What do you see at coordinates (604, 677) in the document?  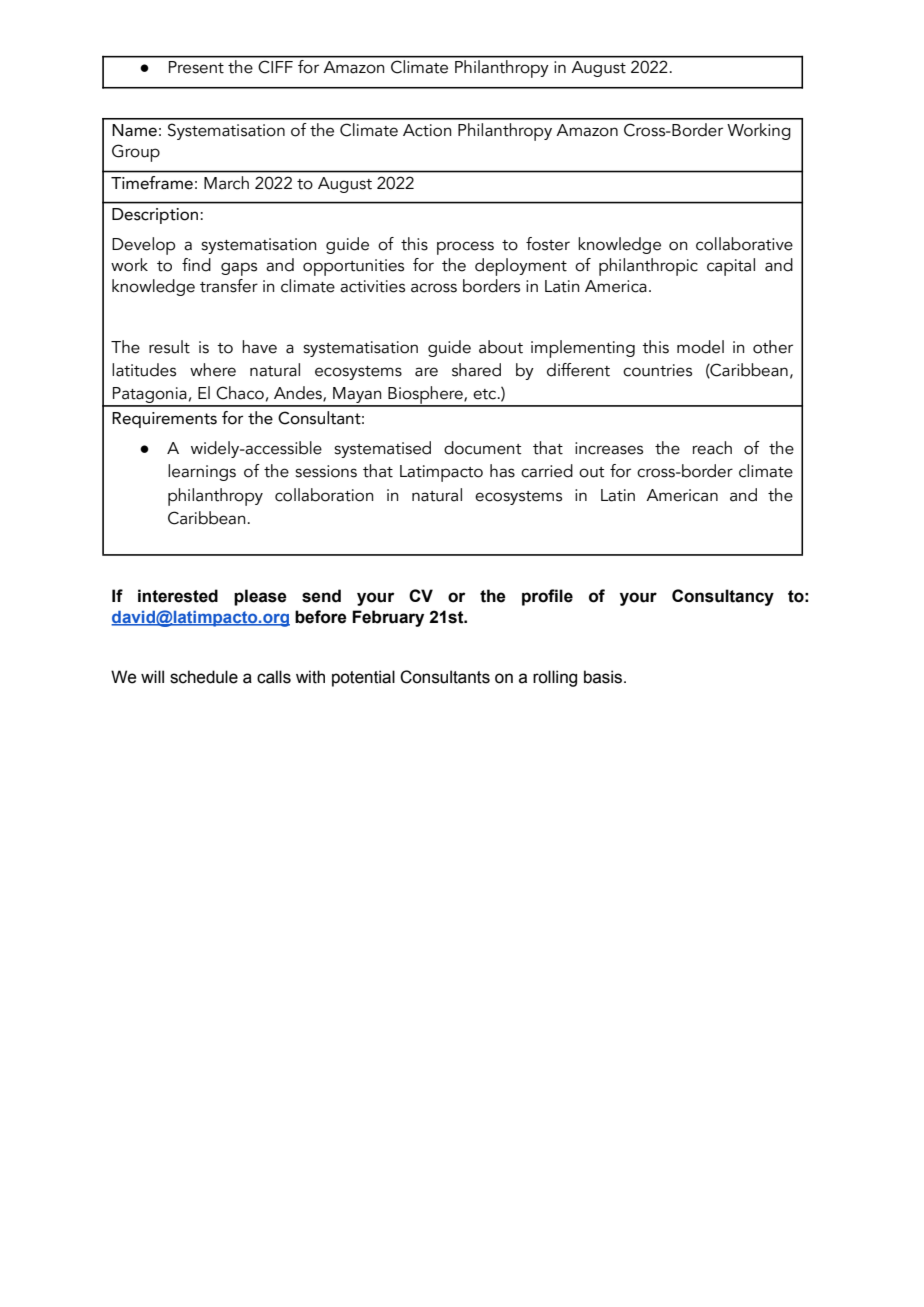 I see `basis` at bounding box center [604, 677].
